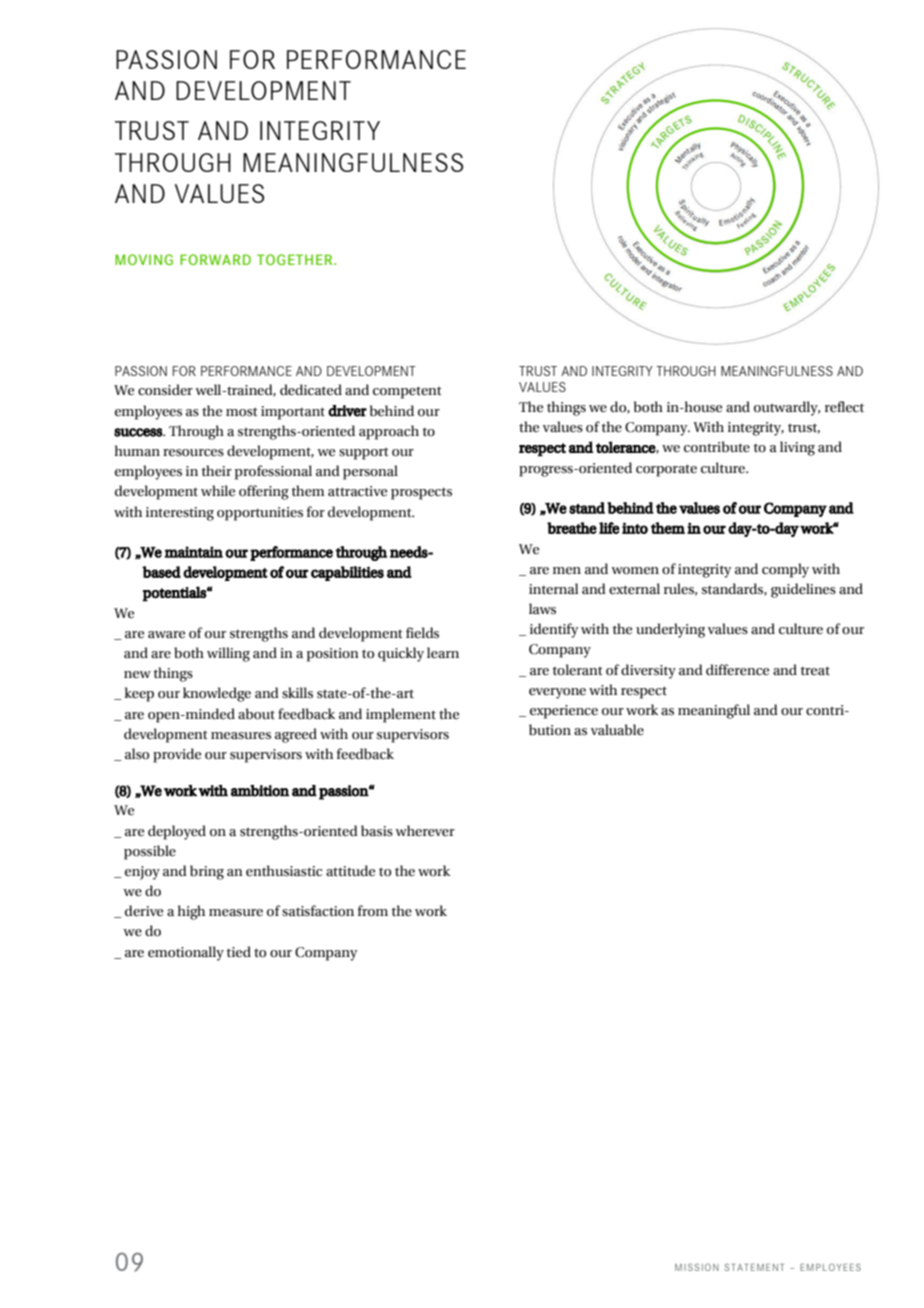  I want to click on from, so click(372, 911).
